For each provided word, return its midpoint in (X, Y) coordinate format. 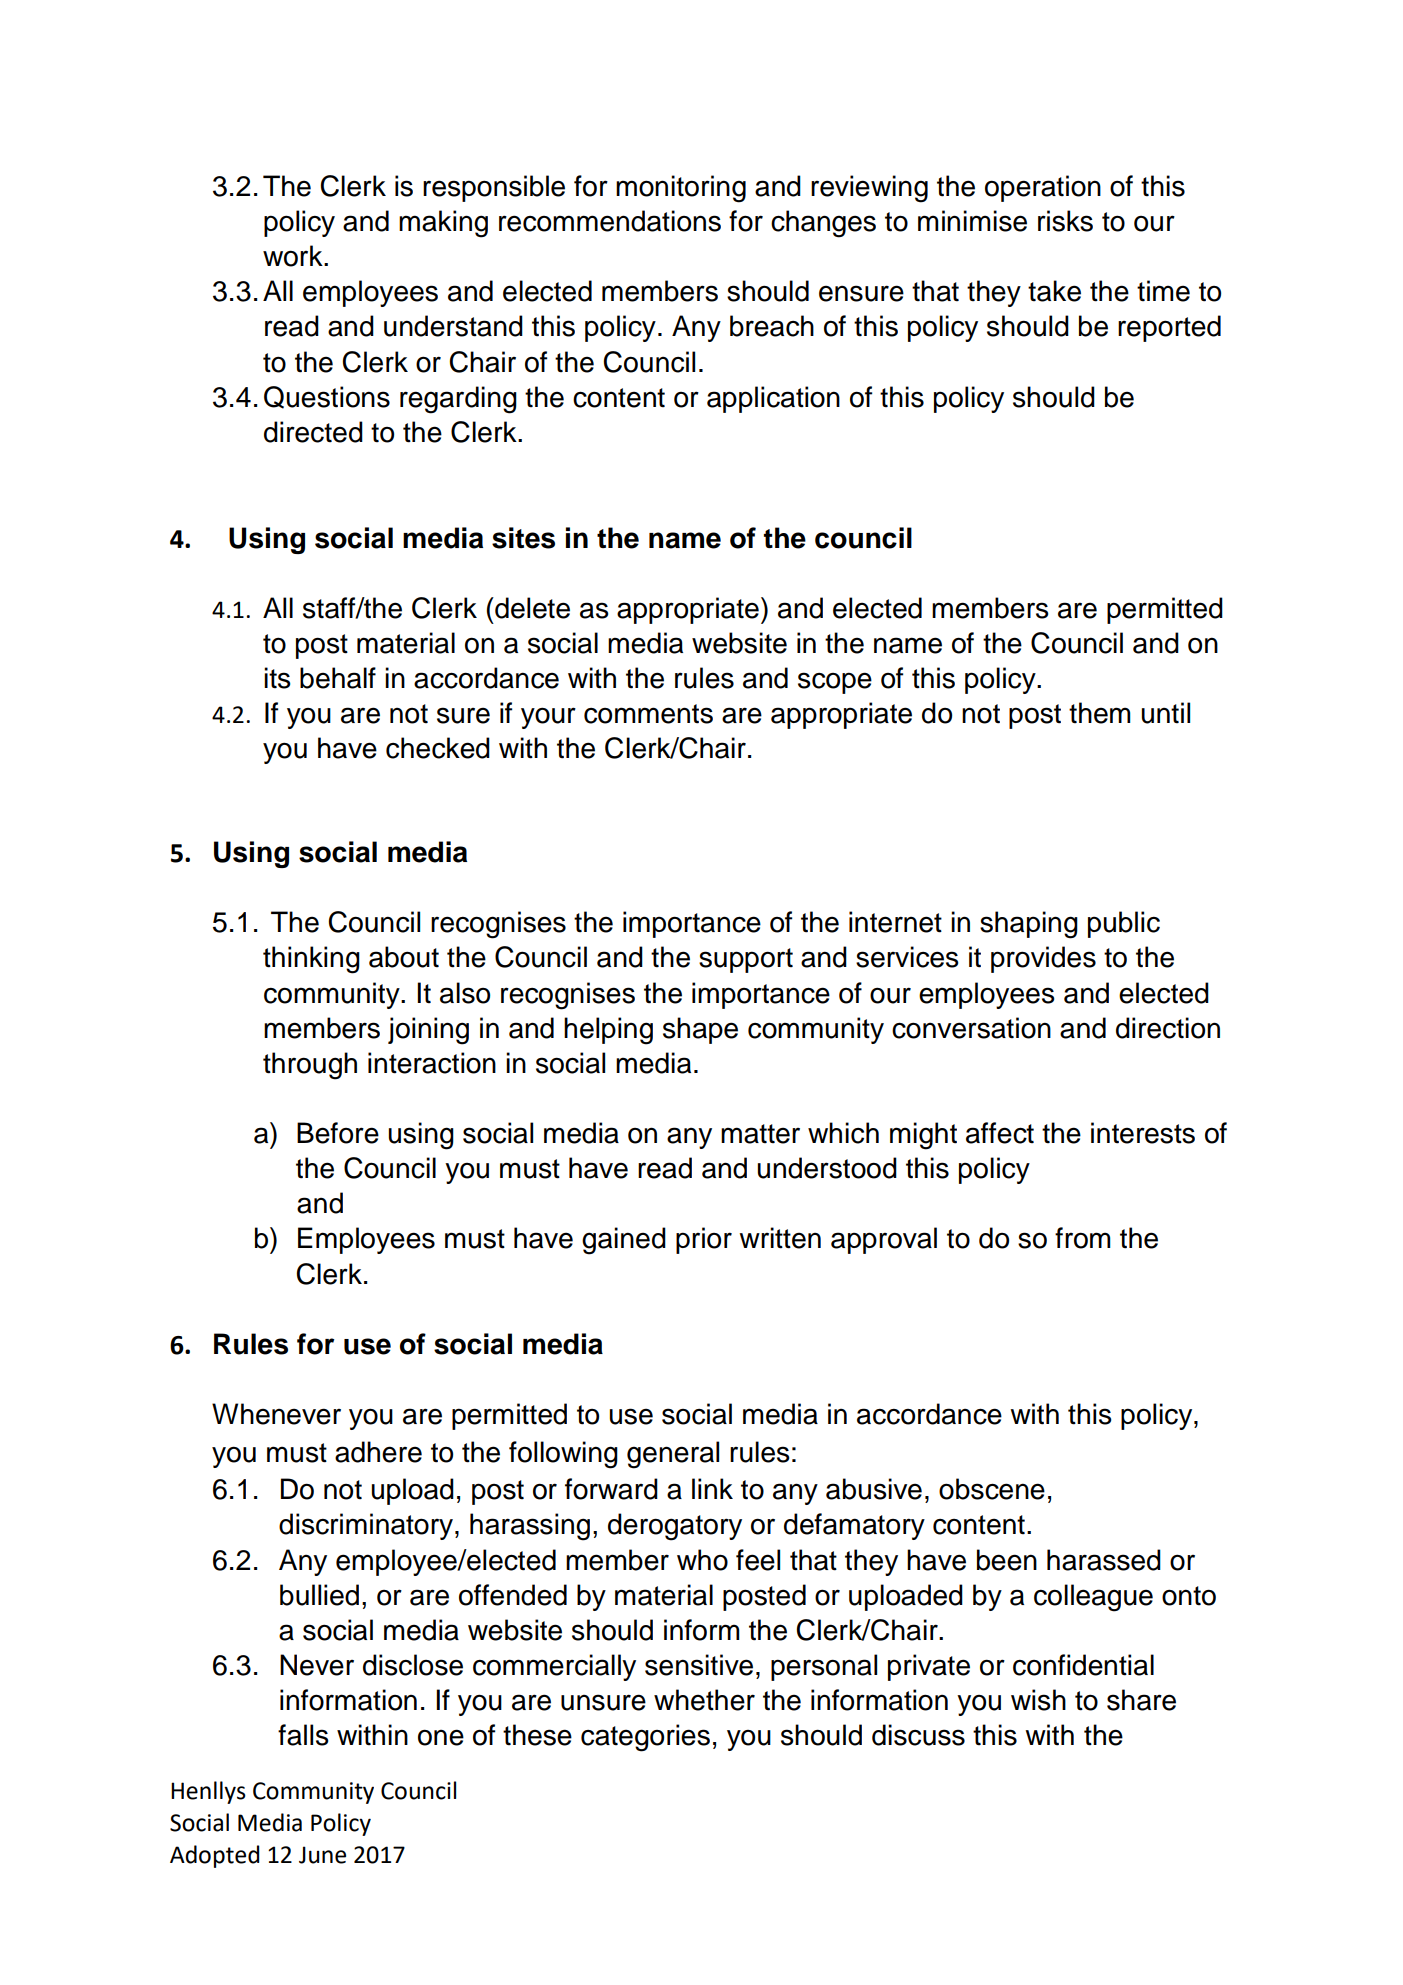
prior (704, 1240)
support (746, 960)
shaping (1029, 925)
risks (1065, 221)
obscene (992, 1489)
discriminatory (367, 1526)
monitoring (681, 189)
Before (338, 1133)
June (322, 1855)
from (1083, 1238)
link (712, 1488)
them (1100, 713)
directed (313, 432)
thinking (311, 960)
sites (523, 538)
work (294, 256)
